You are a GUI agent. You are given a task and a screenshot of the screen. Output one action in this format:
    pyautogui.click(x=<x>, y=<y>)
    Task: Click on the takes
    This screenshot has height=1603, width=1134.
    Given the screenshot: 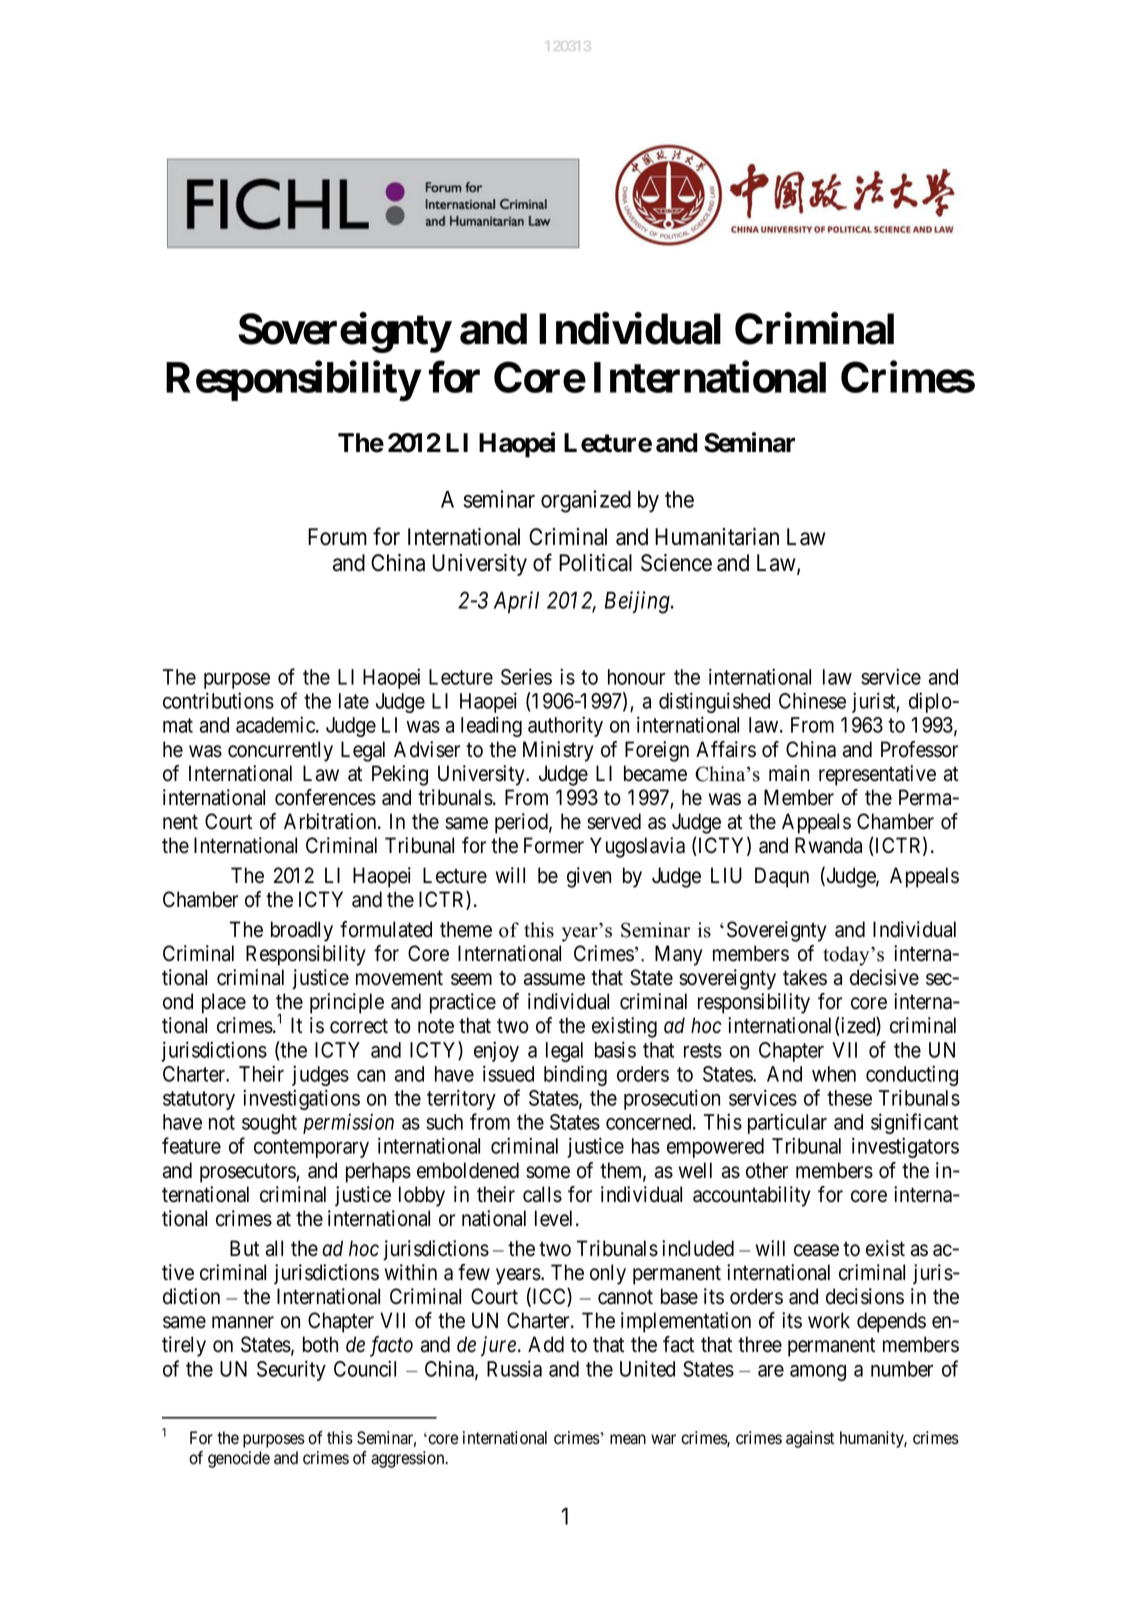 What is the action you would take?
    pyautogui.click(x=805, y=977)
